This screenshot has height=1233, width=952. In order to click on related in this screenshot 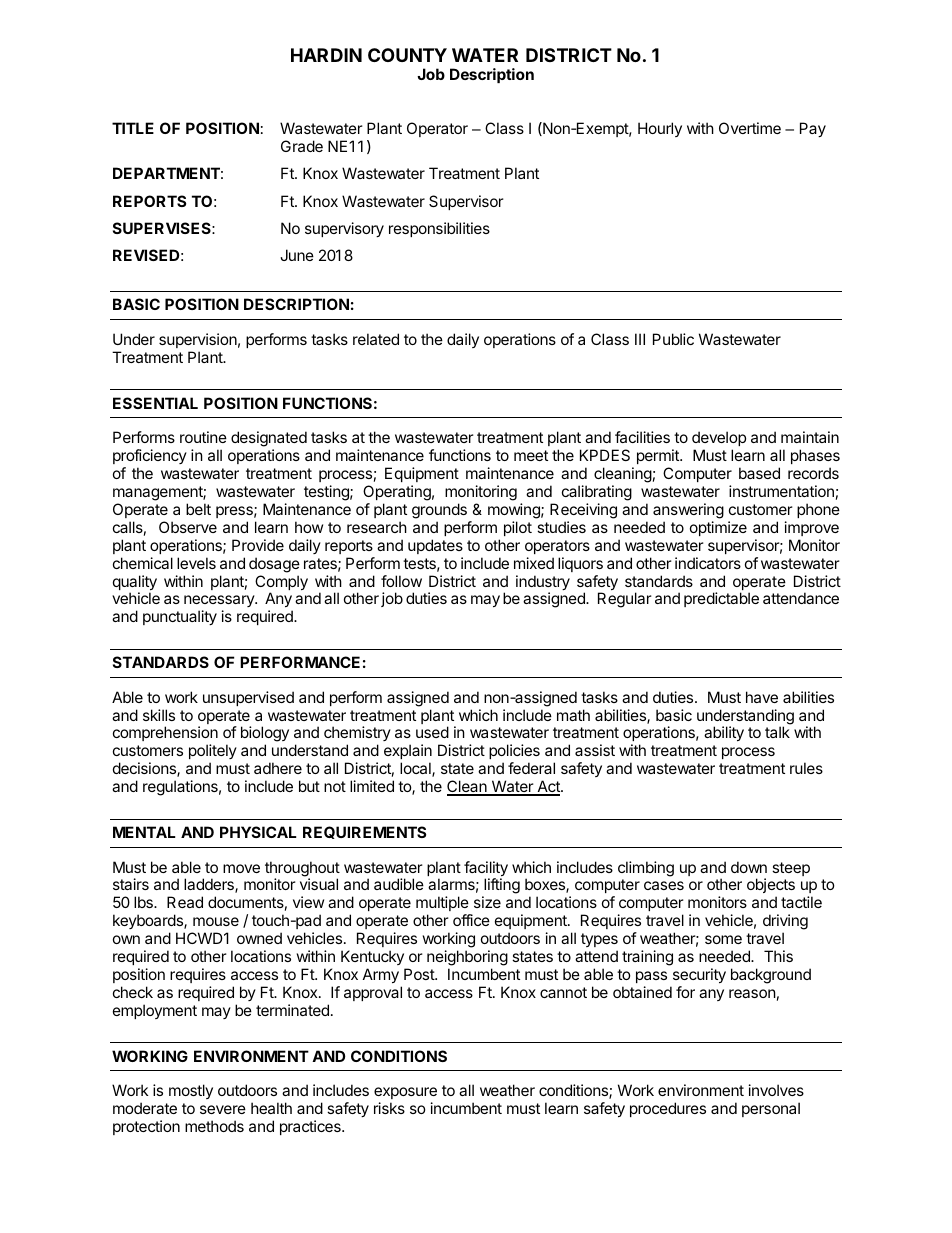, I will do `click(376, 339)`.
